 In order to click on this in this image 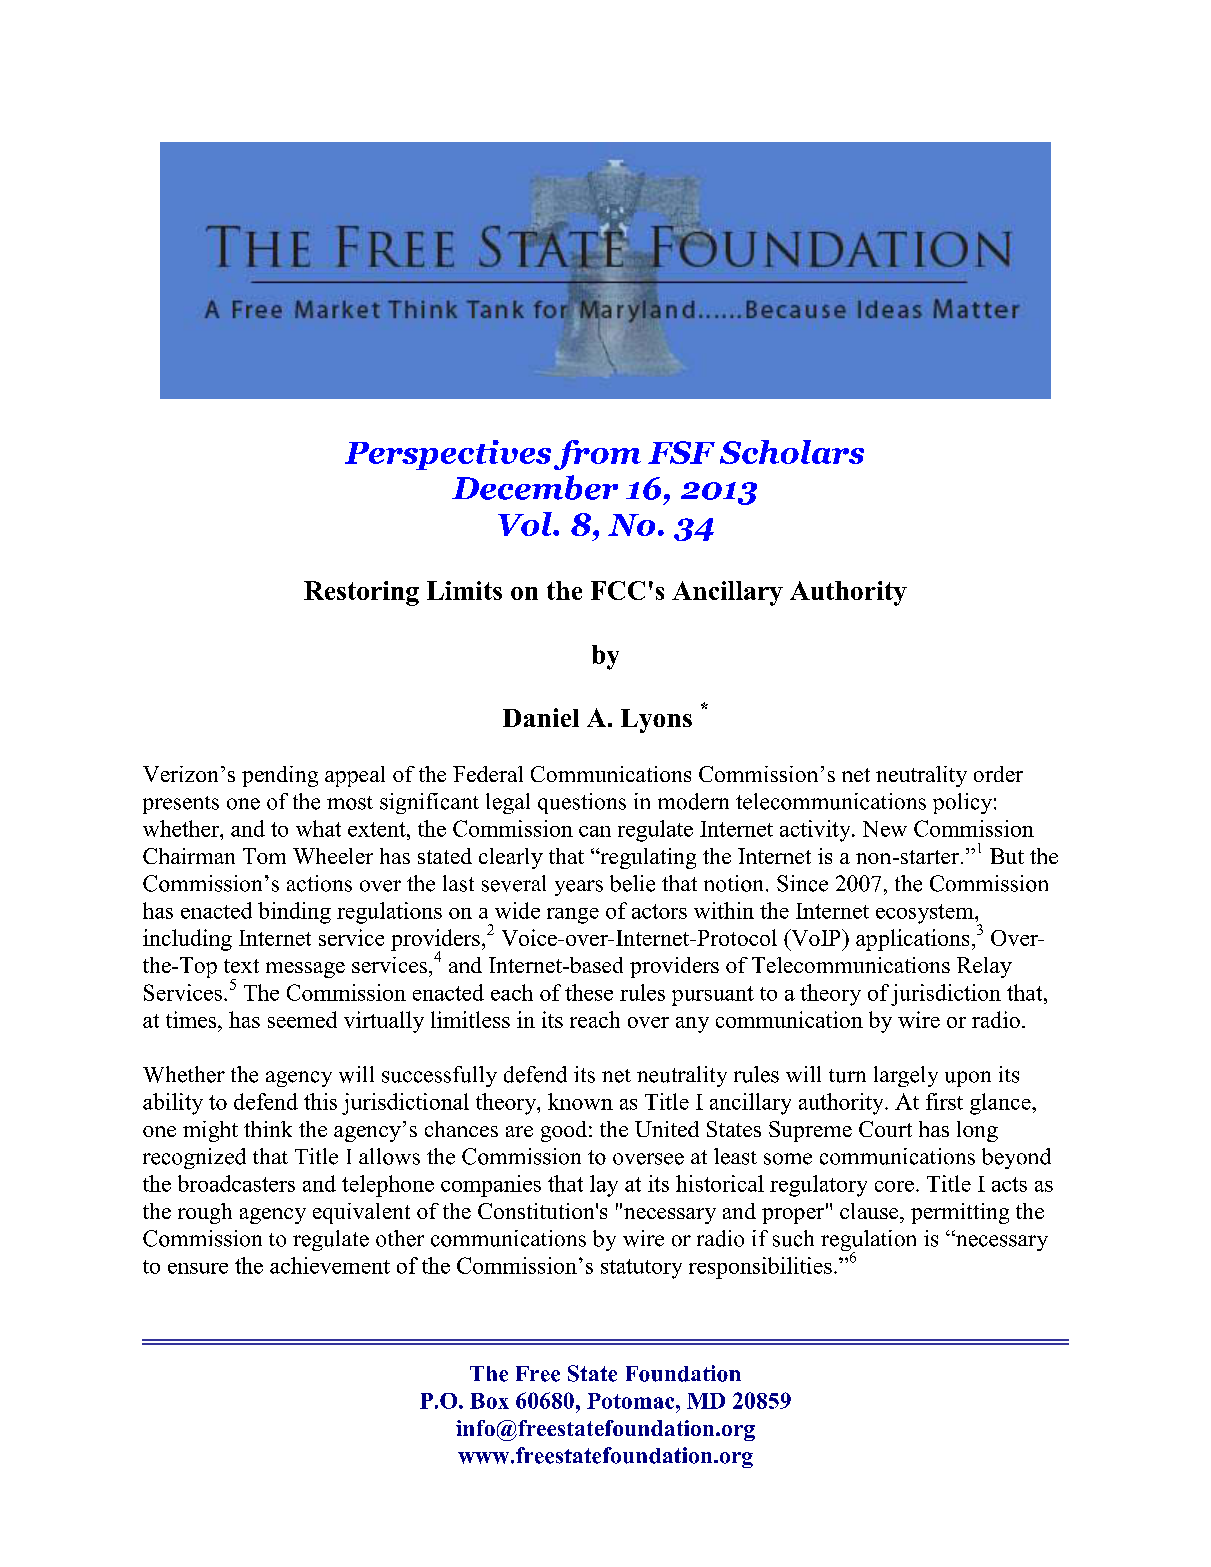, I will do `click(320, 1101)`.
